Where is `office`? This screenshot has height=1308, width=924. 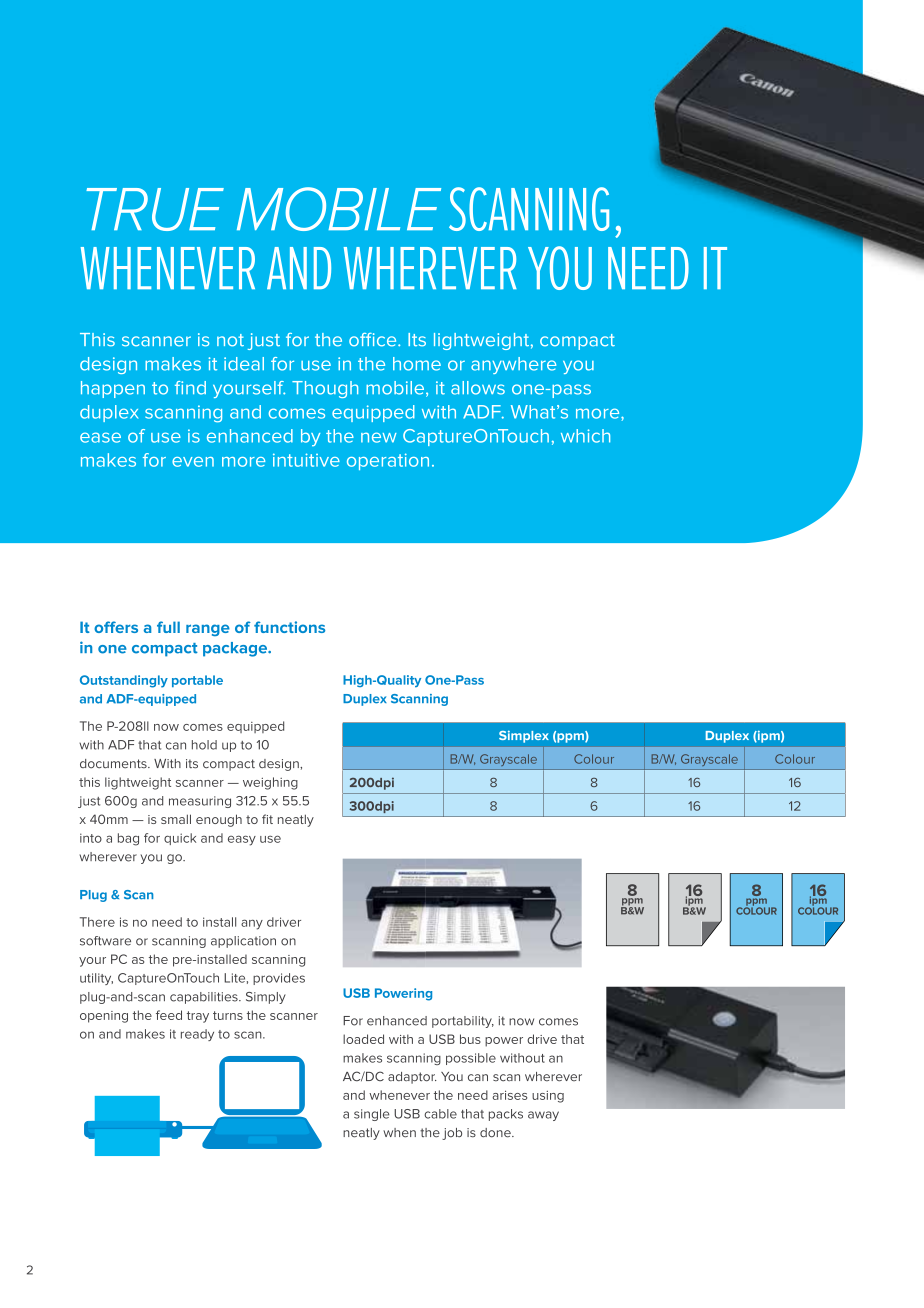
office is located at coordinates (374, 340).
